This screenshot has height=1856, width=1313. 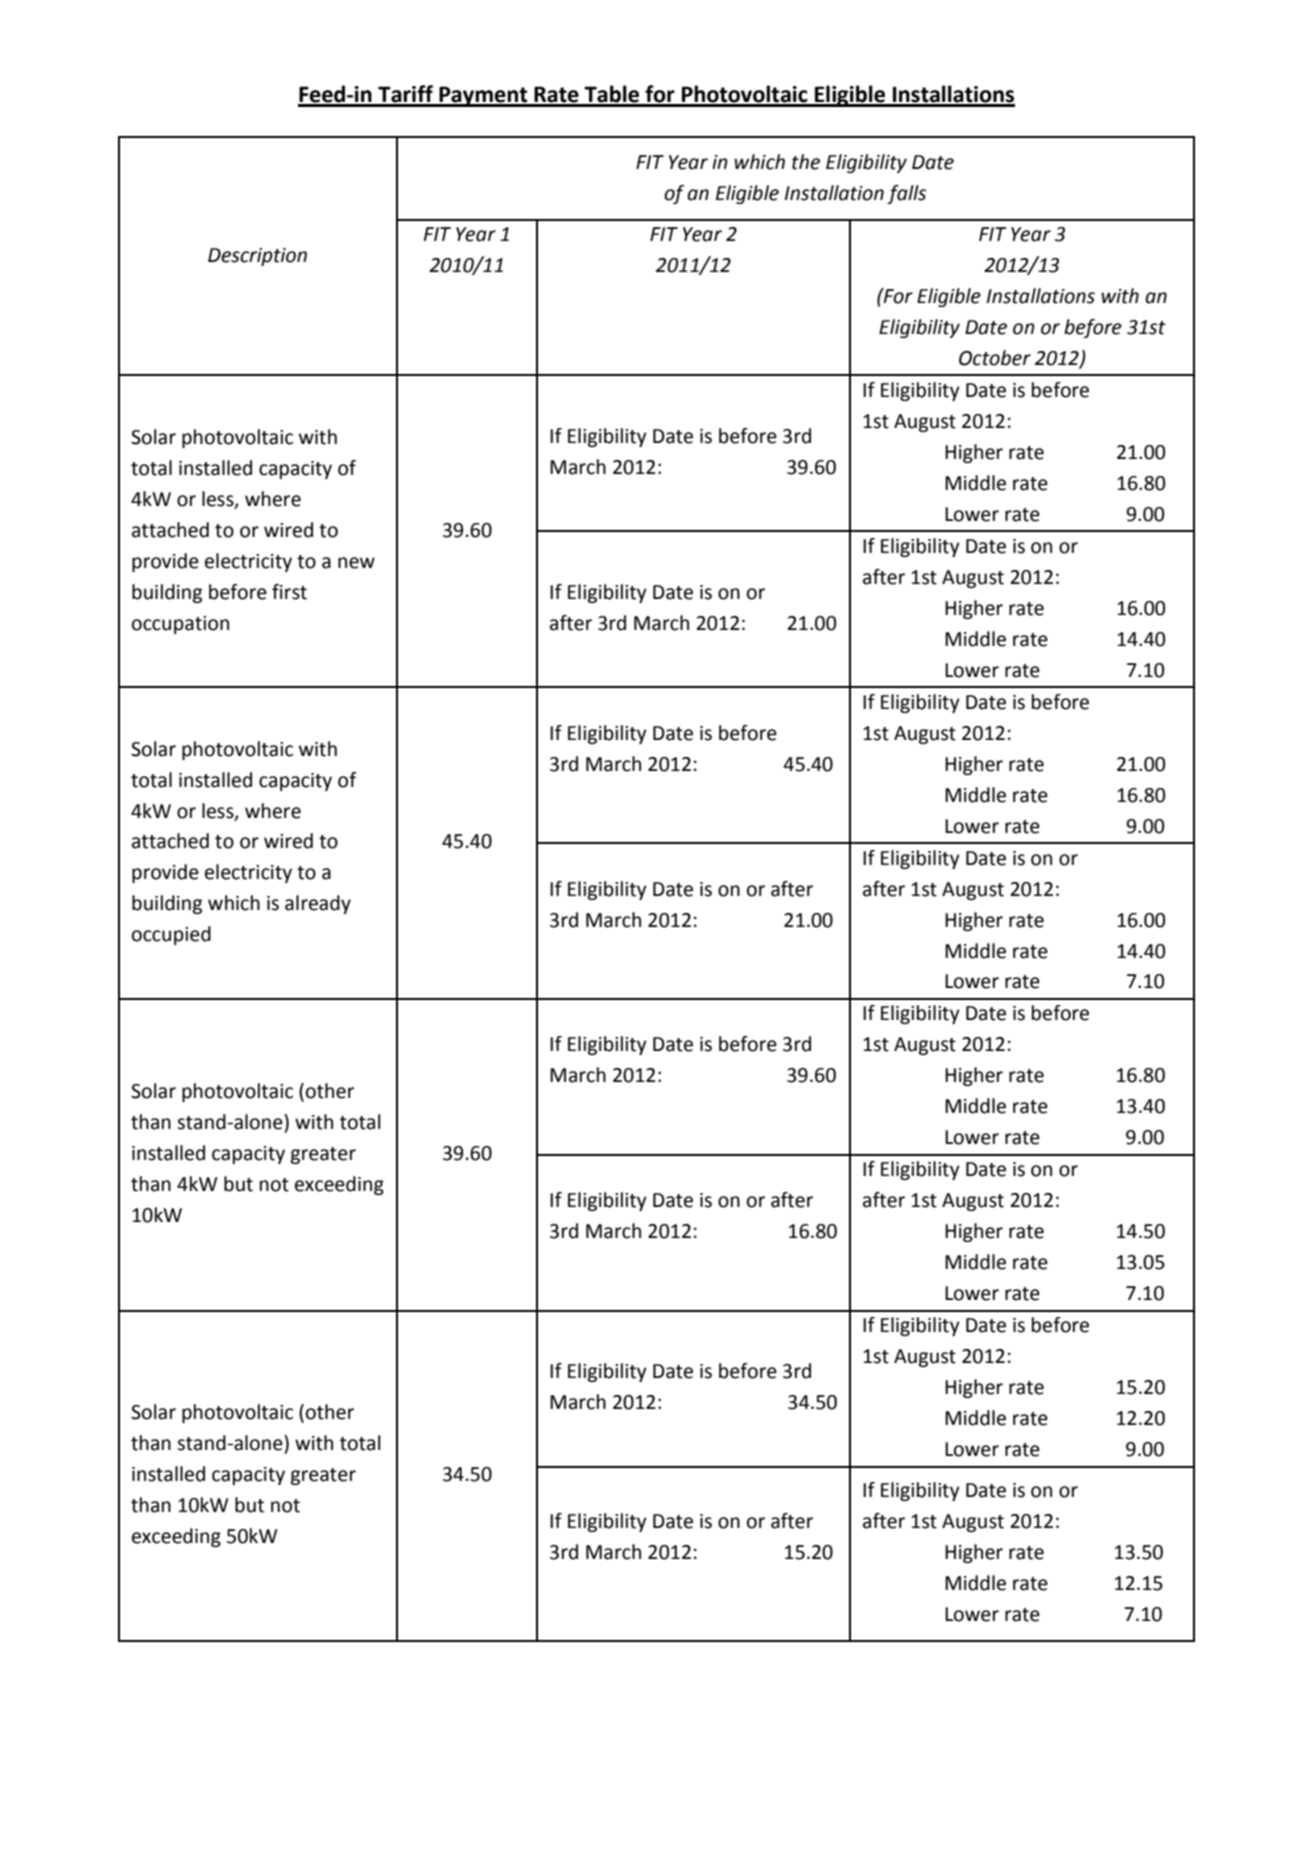 I want to click on falls, so click(x=906, y=194).
